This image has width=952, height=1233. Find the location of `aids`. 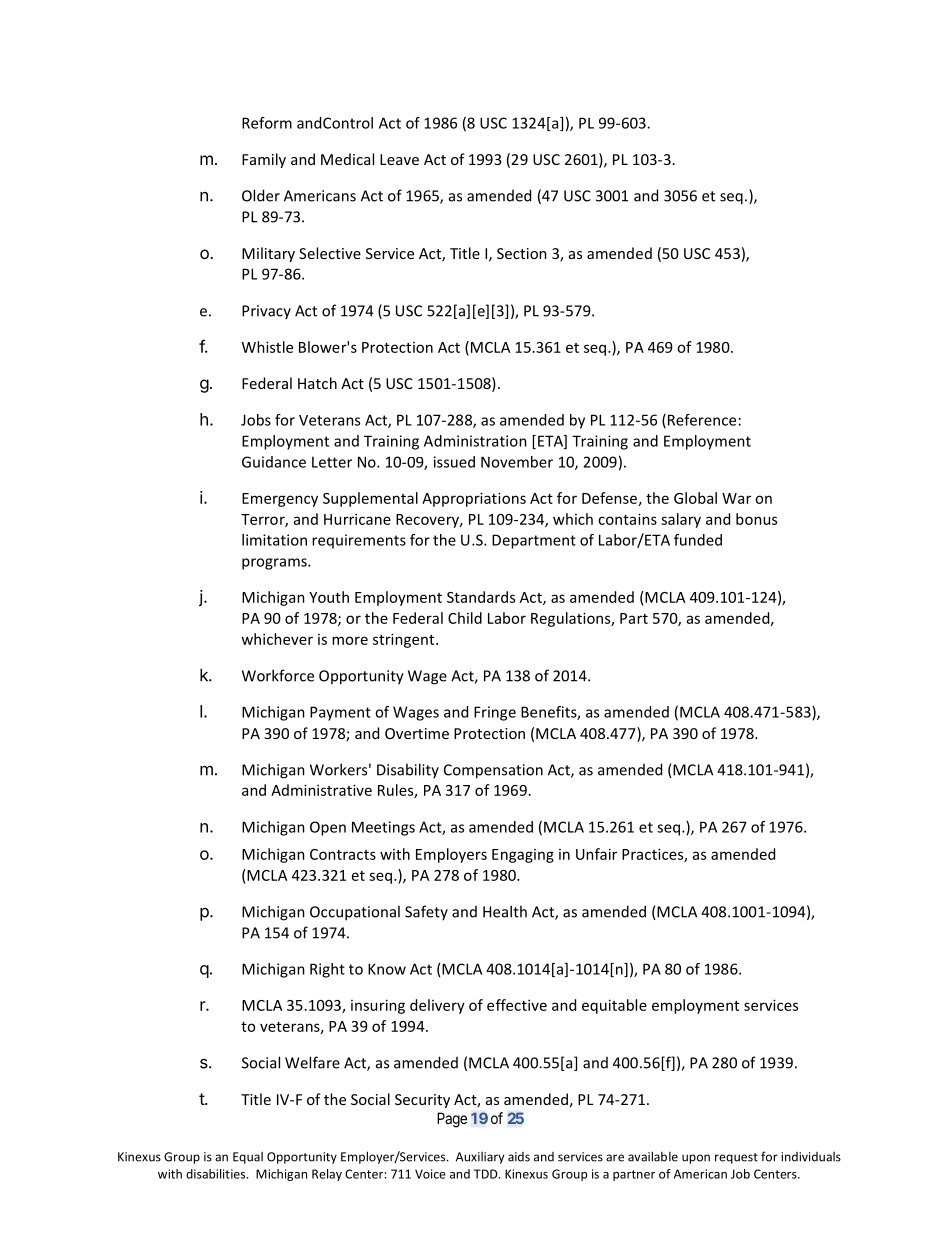

aids is located at coordinates (519, 1157).
